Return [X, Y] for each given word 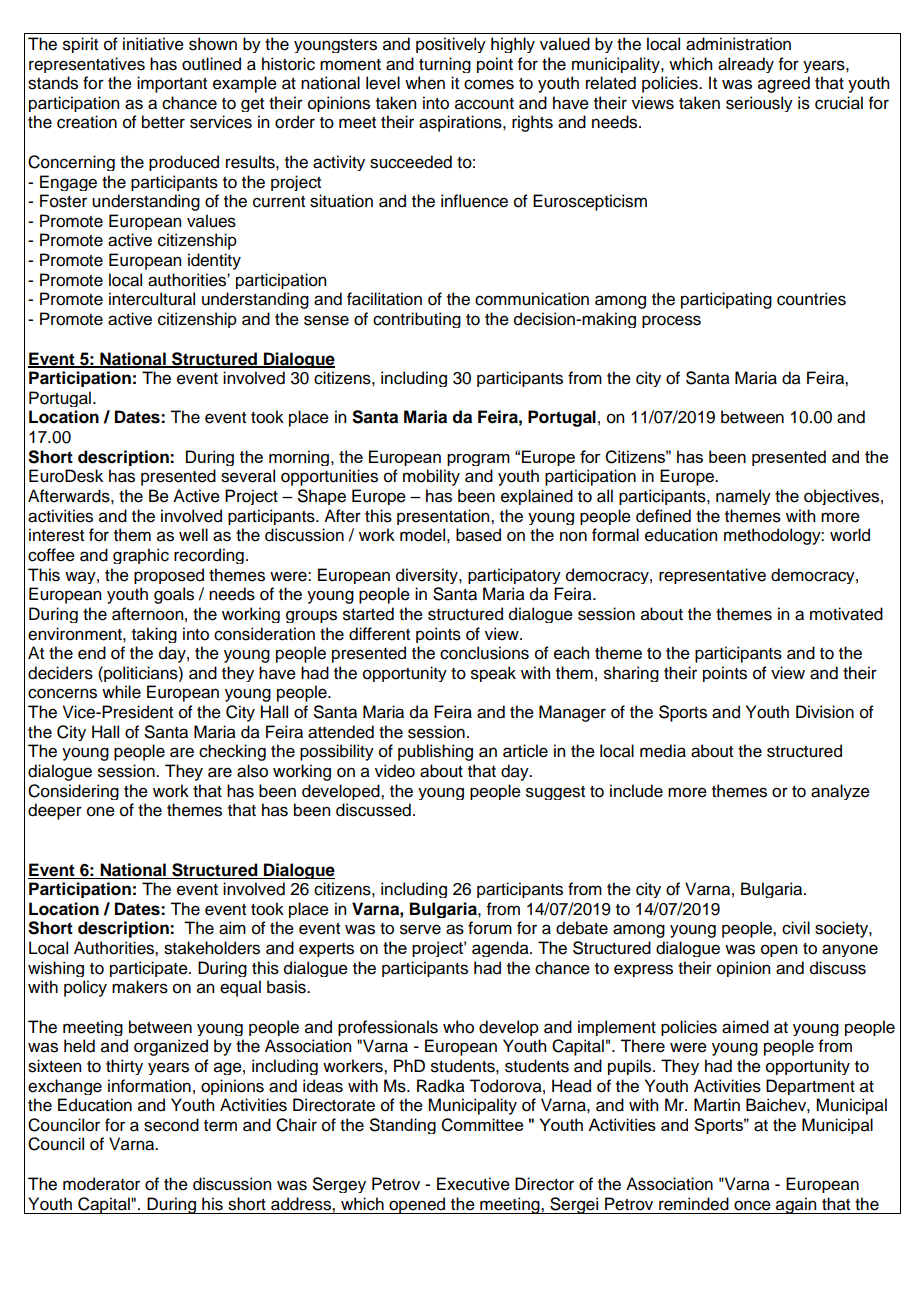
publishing [435, 752]
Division [825, 712]
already [746, 65]
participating [726, 300]
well [193, 535]
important [172, 84]
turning [445, 65]
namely [743, 497]
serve [420, 929]
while [121, 692]
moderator [101, 1184]
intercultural [152, 299]
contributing [417, 320]
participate [150, 969]
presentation [444, 517]
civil [796, 928]
